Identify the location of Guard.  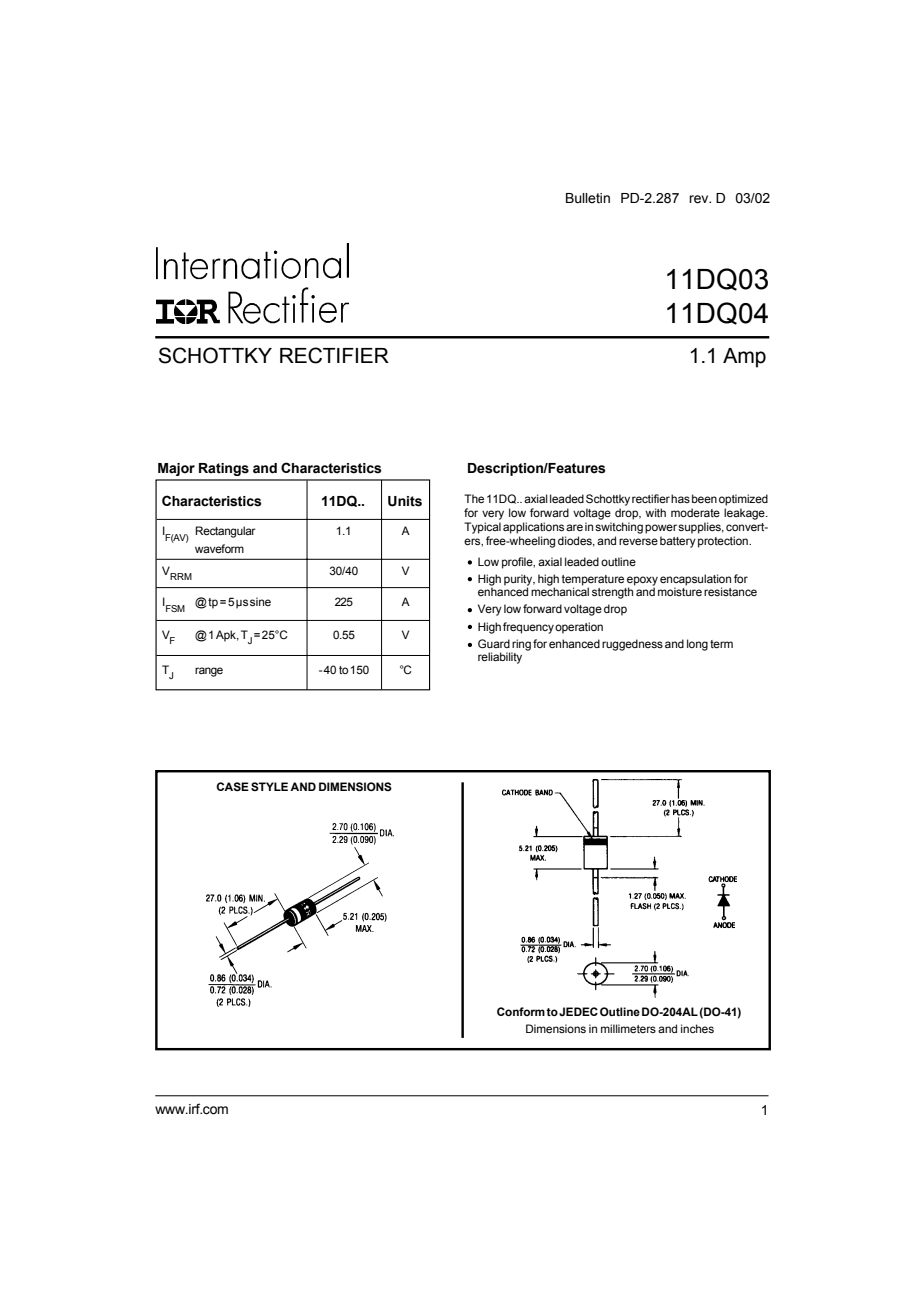
(494, 643).
